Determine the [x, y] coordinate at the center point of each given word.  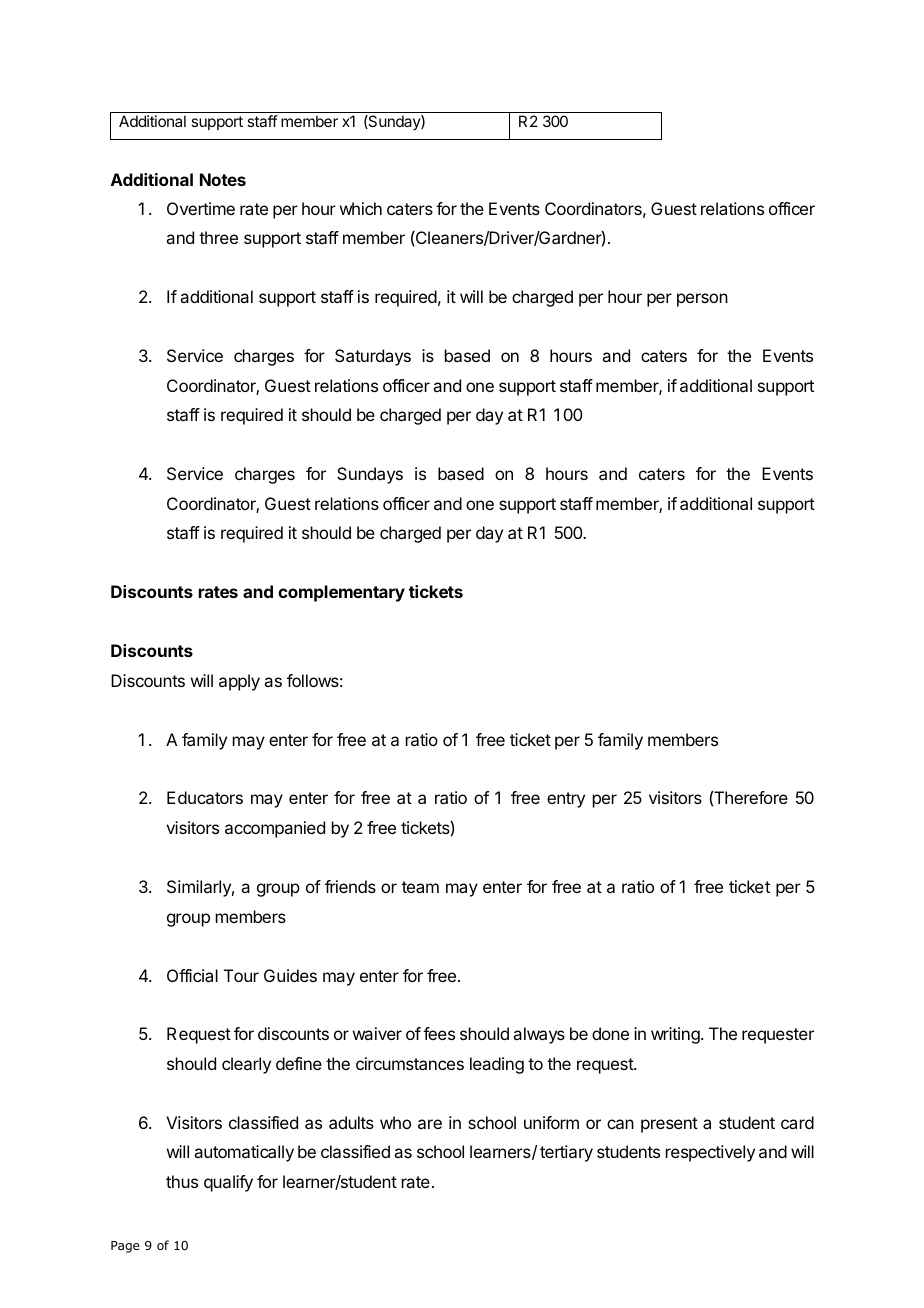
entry [566, 800]
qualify [228, 1183]
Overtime [201, 208]
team [420, 887]
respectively [710, 1153]
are [430, 1124]
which [361, 208]
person [702, 300]
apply [239, 682]
